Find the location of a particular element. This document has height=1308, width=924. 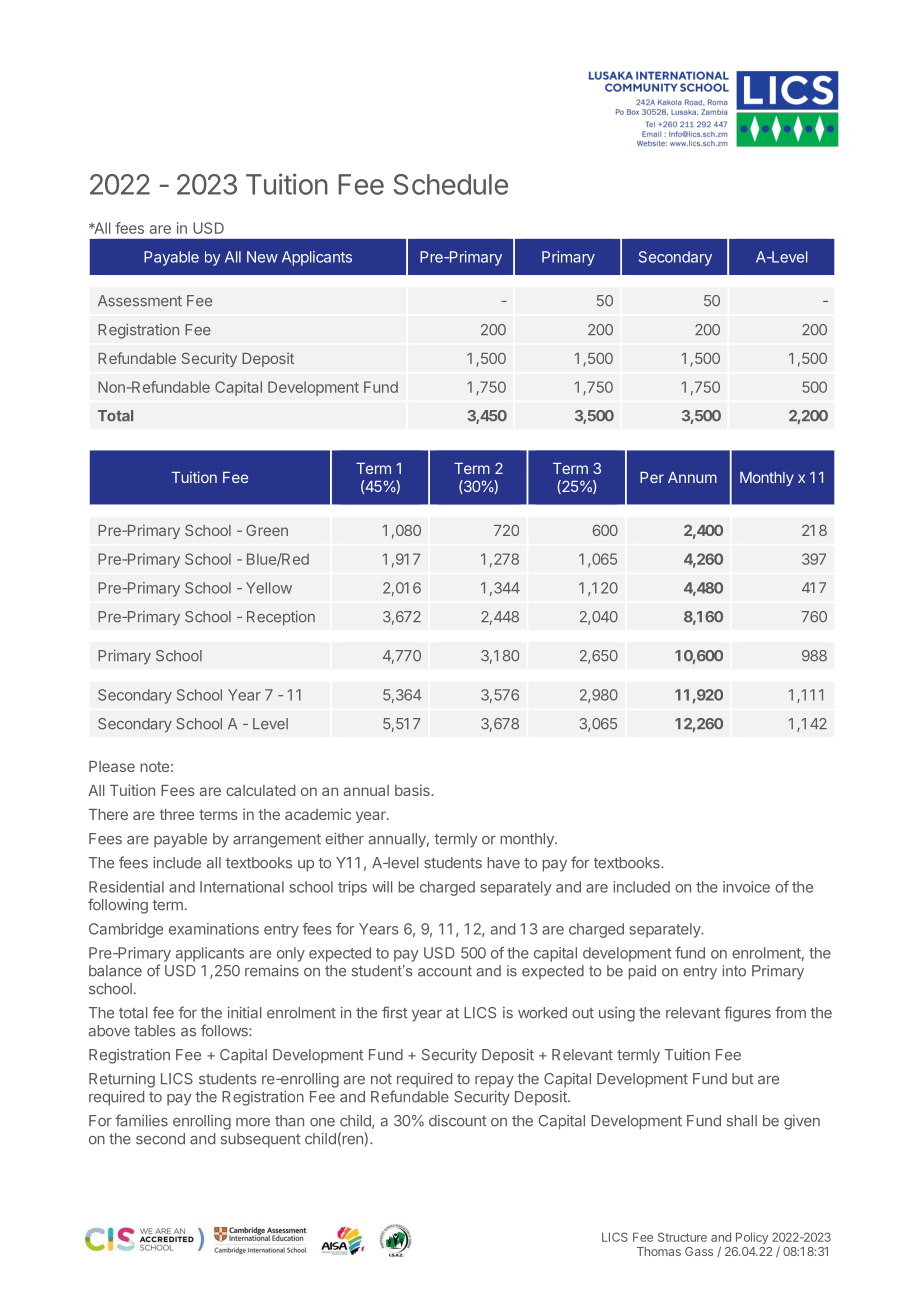

Per is located at coordinates (652, 477).
